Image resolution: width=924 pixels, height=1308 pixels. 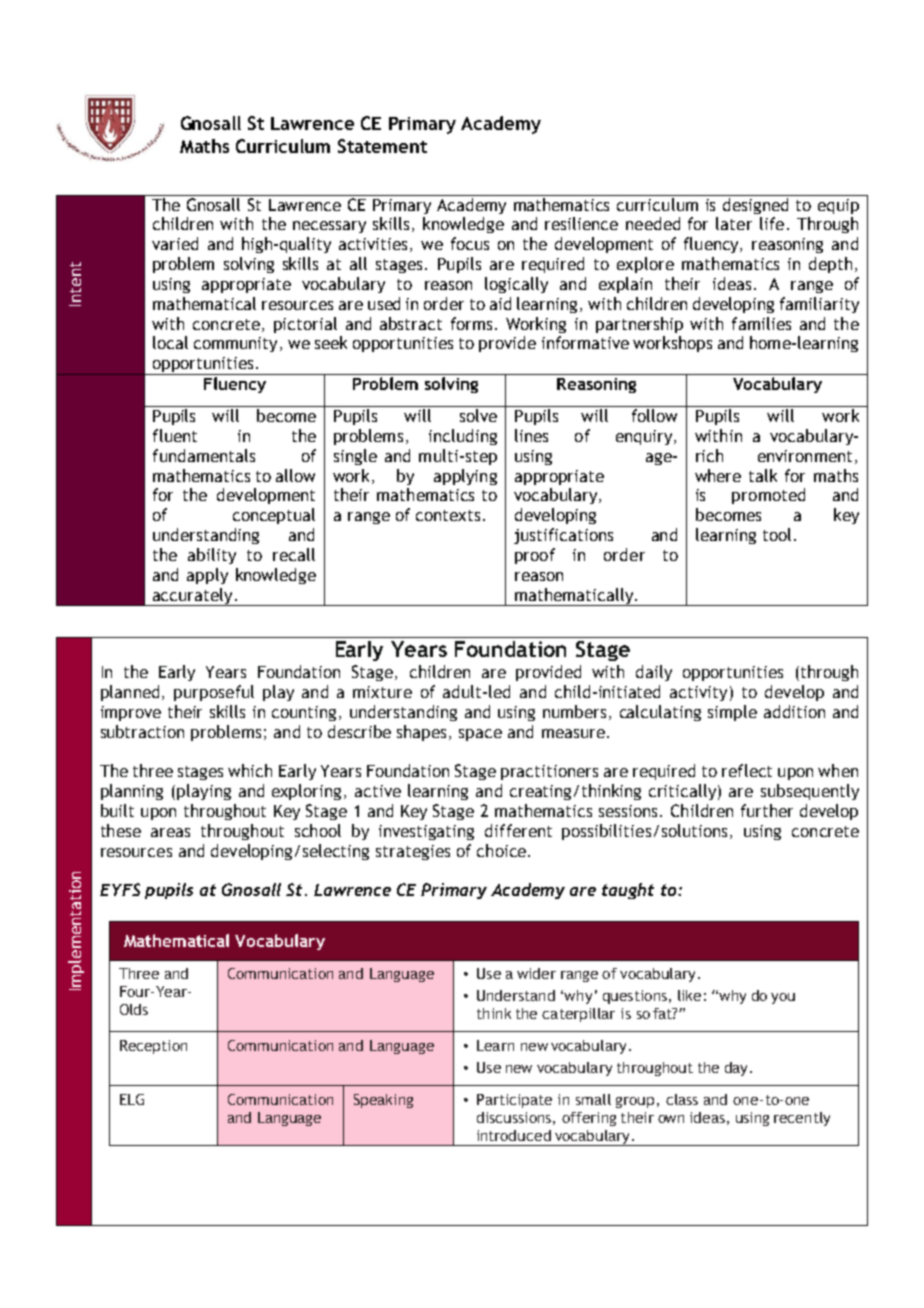 What do you see at coordinates (175, 243) in the screenshot?
I see `varied` at bounding box center [175, 243].
